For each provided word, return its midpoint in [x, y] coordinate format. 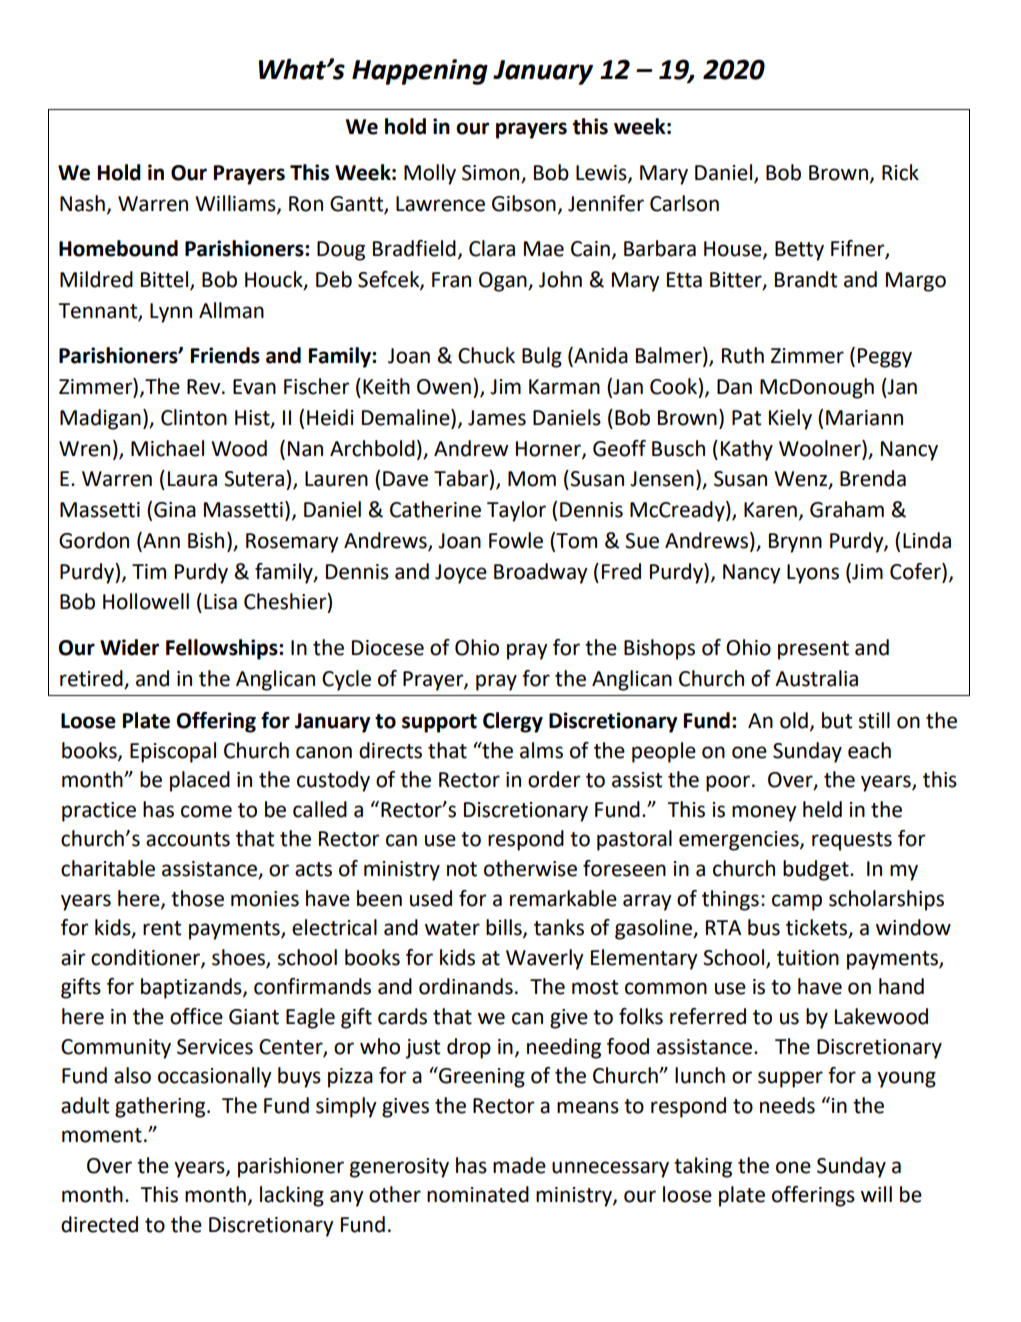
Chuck [486, 355]
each [869, 750]
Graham [847, 509]
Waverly [545, 959]
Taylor [516, 511]
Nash [82, 203]
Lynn [171, 313]
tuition [808, 958]
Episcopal [173, 752]
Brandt [806, 279]
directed [99, 1224]
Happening [420, 72]
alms [541, 750]
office [196, 1016]
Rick [900, 172]
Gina [175, 510]
